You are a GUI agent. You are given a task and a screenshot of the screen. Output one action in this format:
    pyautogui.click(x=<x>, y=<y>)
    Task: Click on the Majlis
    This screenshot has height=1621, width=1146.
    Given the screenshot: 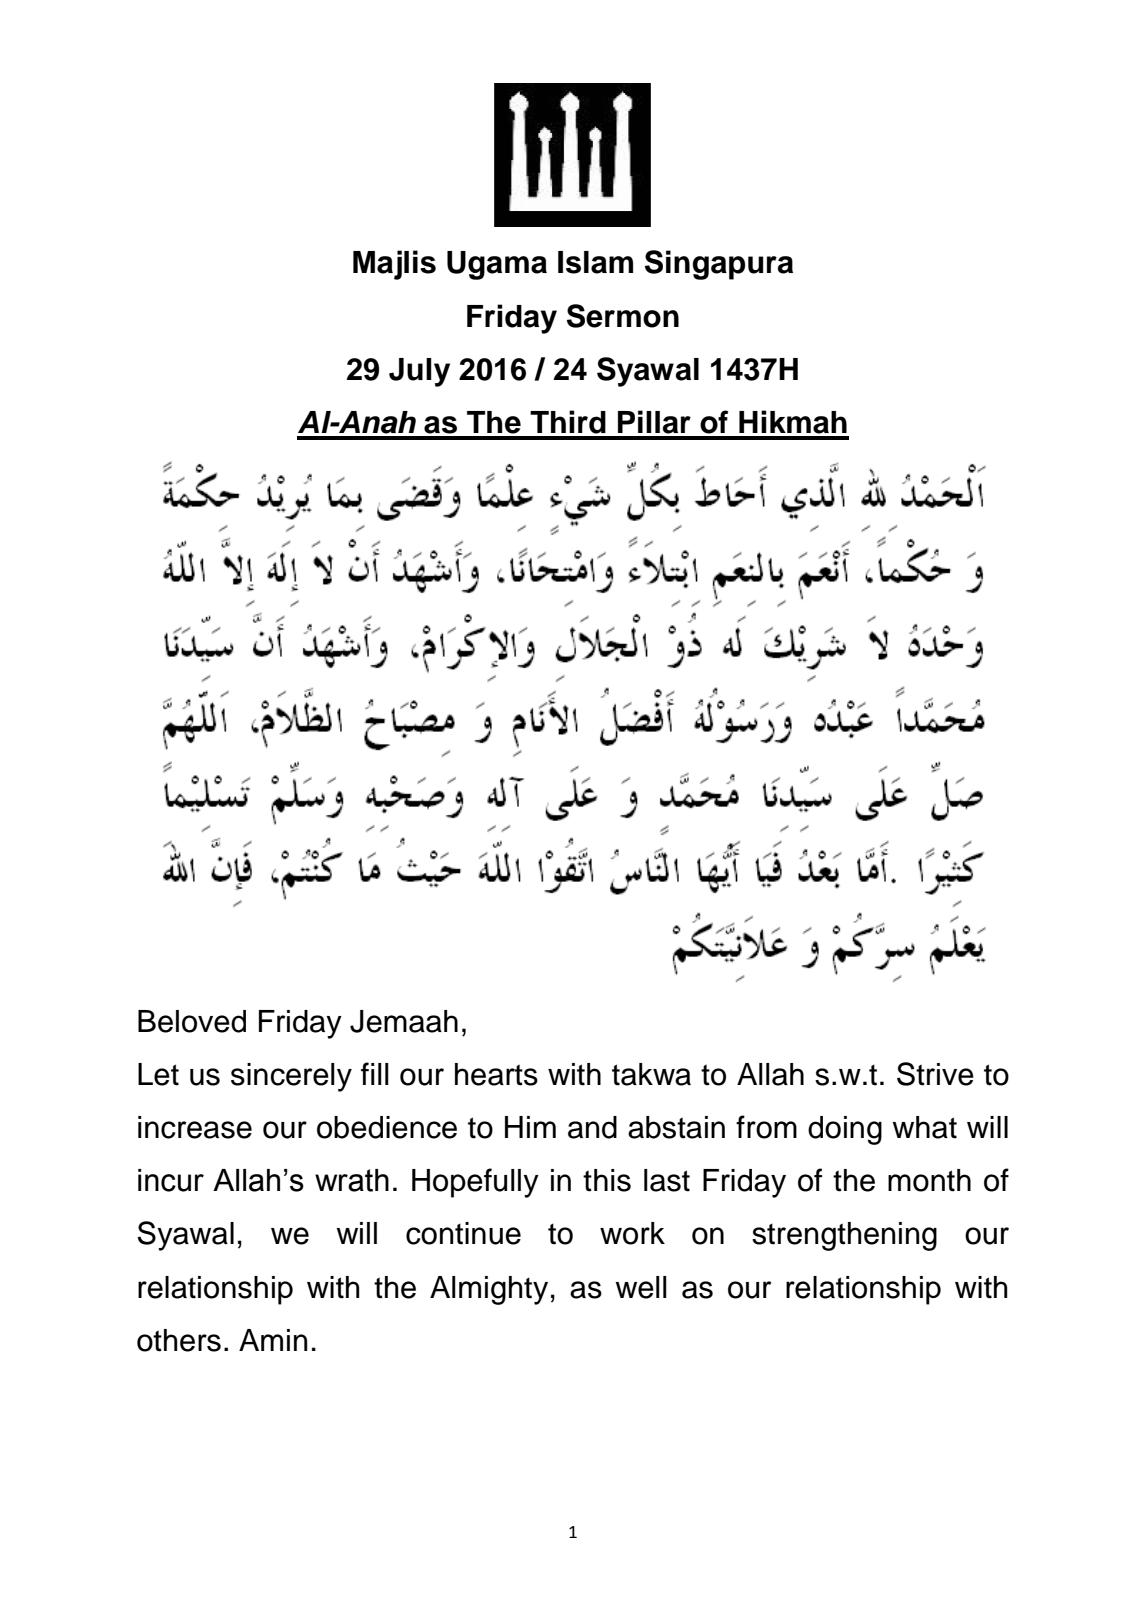 What is the action you would take?
    pyautogui.click(x=394, y=265)
